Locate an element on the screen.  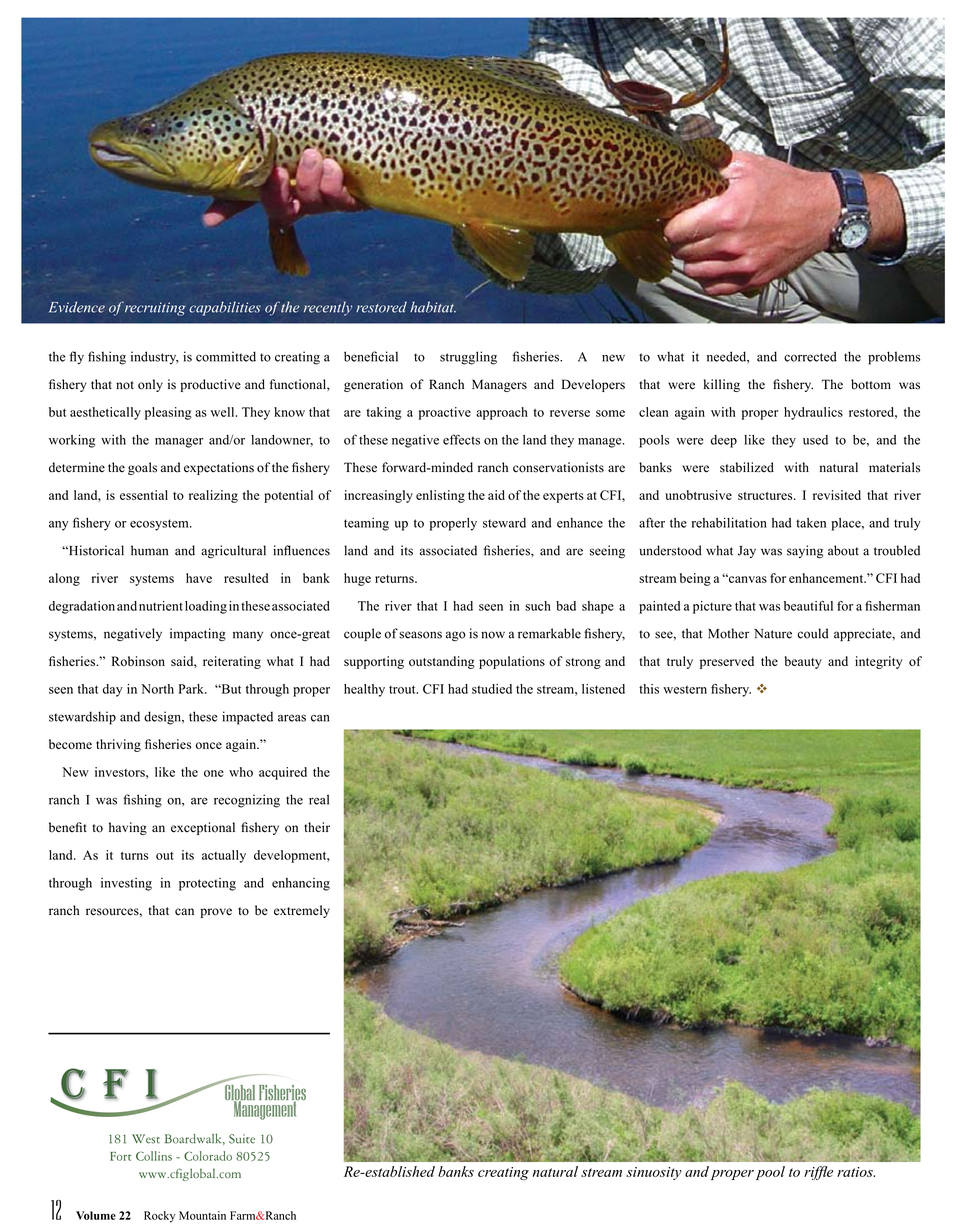
prove is located at coordinates (216, 913).
